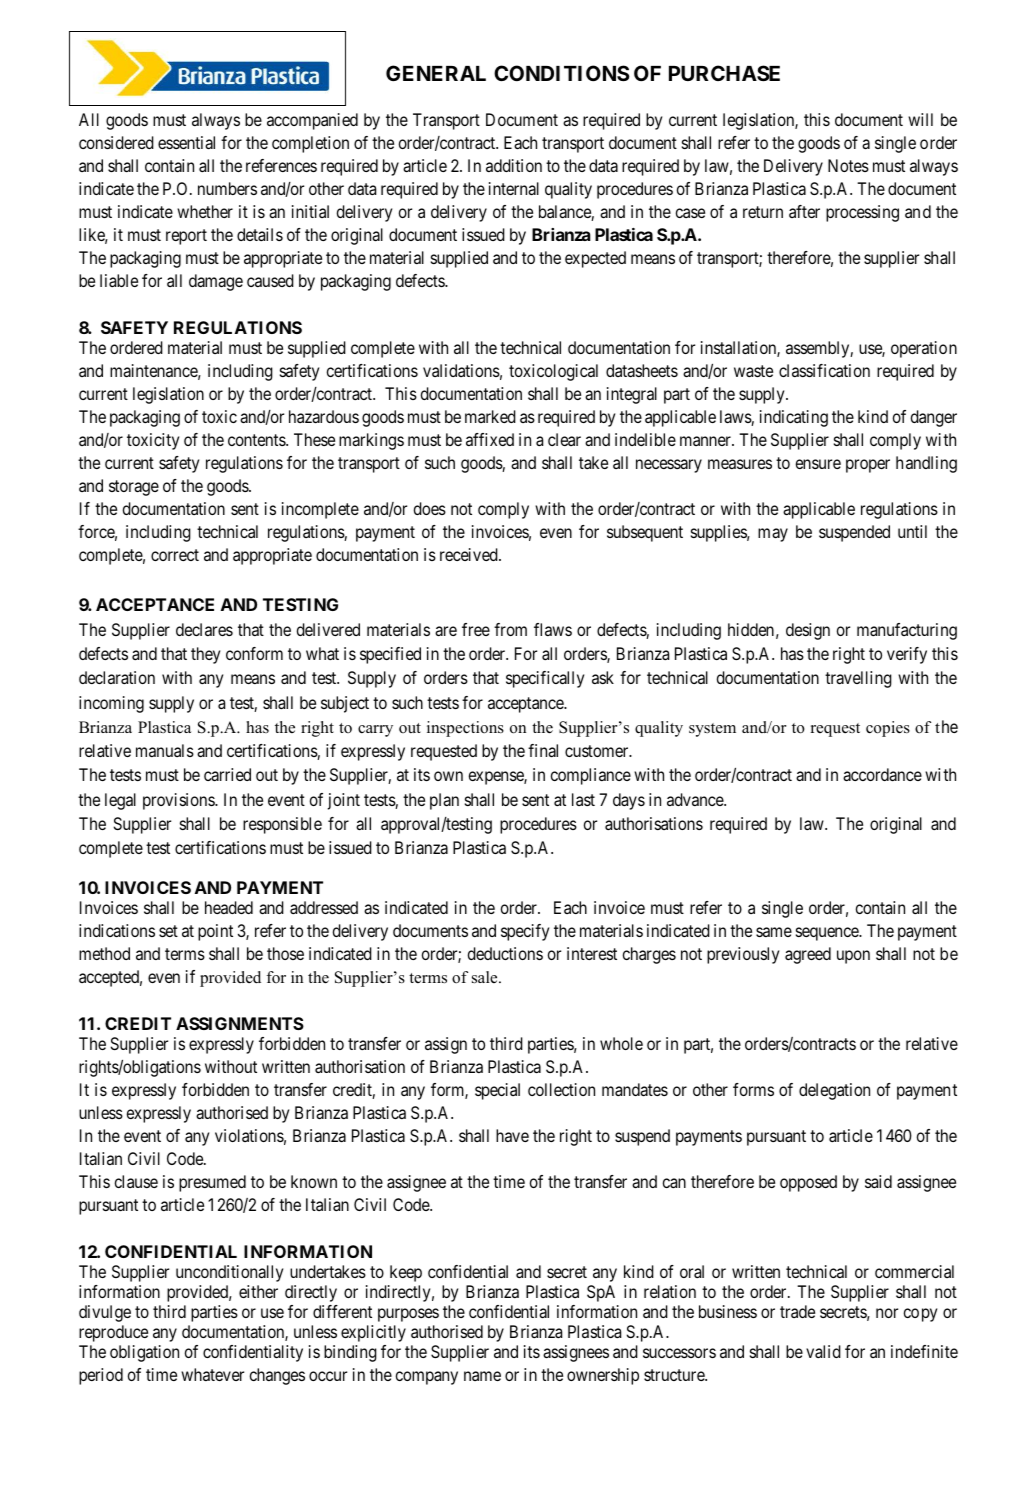 This screenshot has width=1033, height=1505. What do you see at coordinates (482, 1376) in the screenshot?
I see `name` at bounding box center [482, 1376].
